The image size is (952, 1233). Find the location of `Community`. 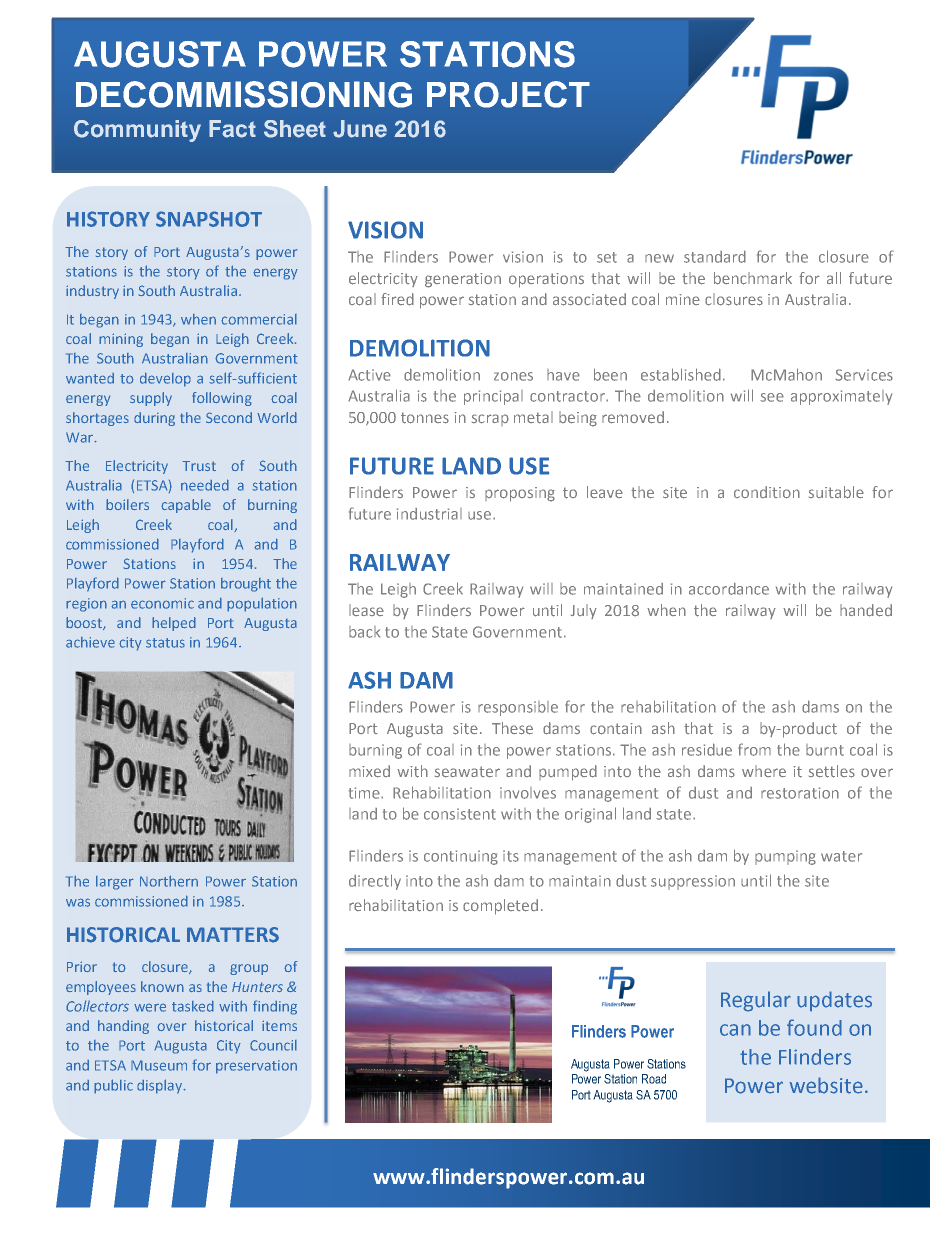

Community is located at coordinates (137, 131).
